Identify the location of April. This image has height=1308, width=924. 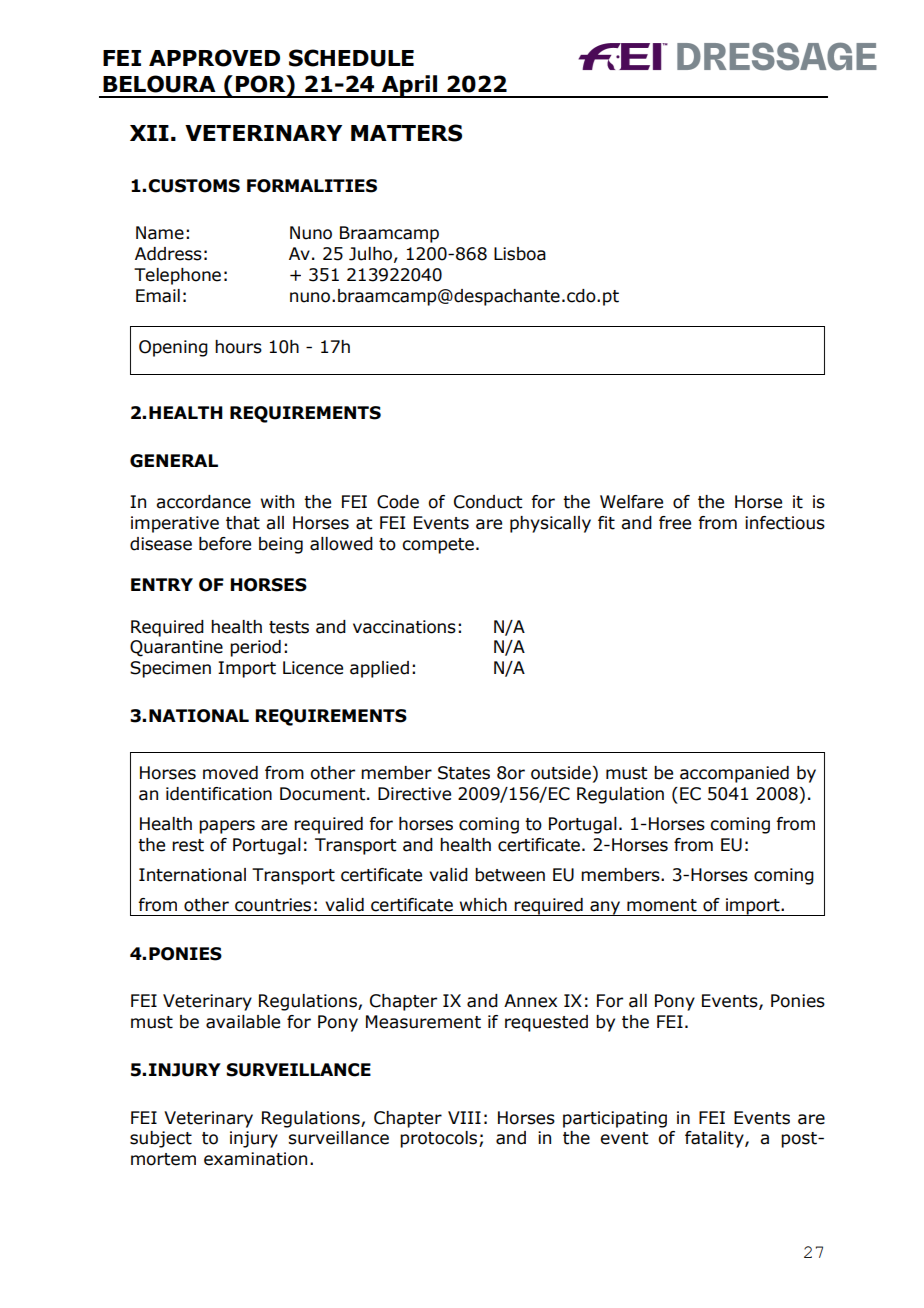
(410, 86).
